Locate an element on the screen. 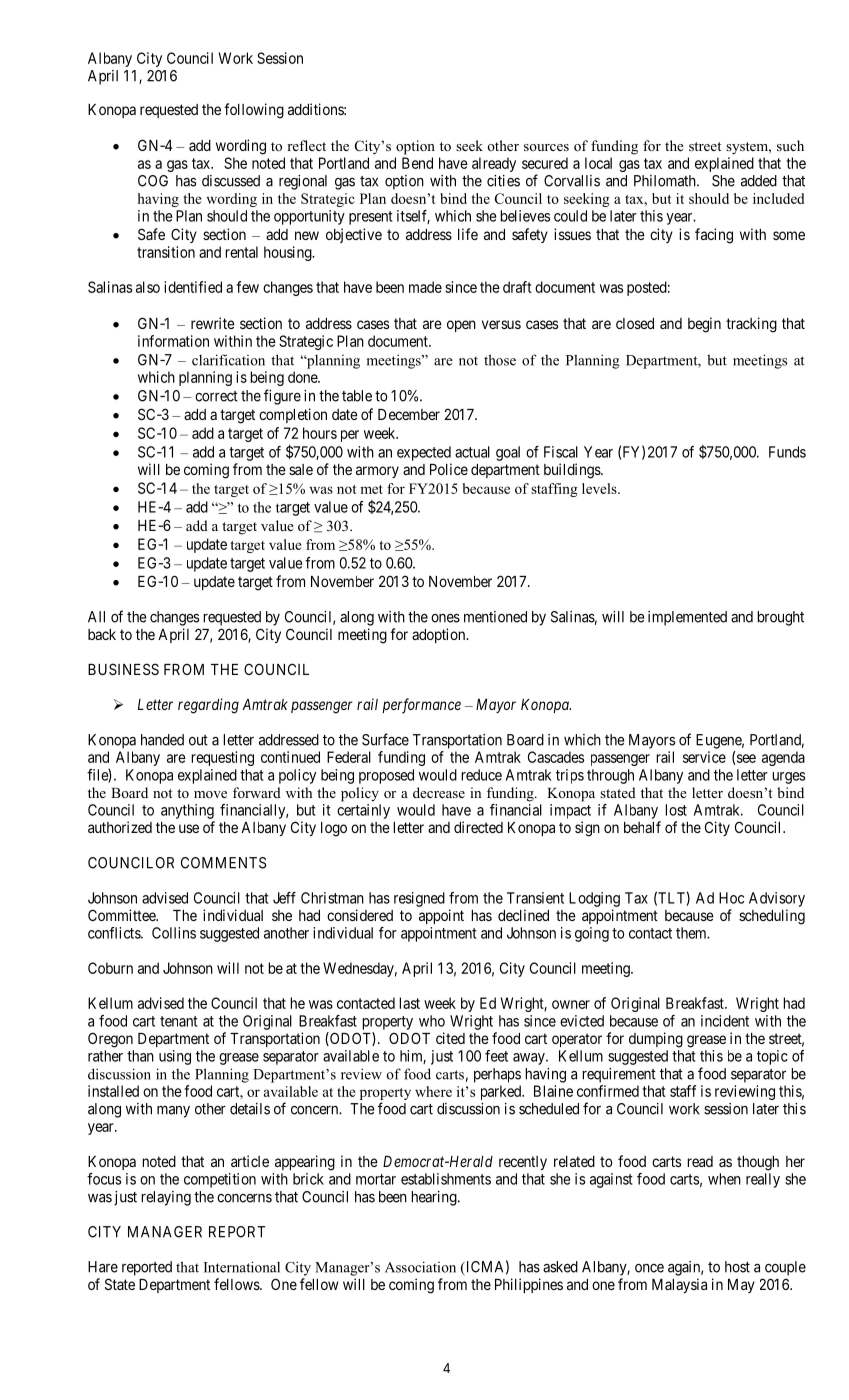 The height and width of the screenshot is (1400, 849). incident is located at coordinates (725, 1021).
